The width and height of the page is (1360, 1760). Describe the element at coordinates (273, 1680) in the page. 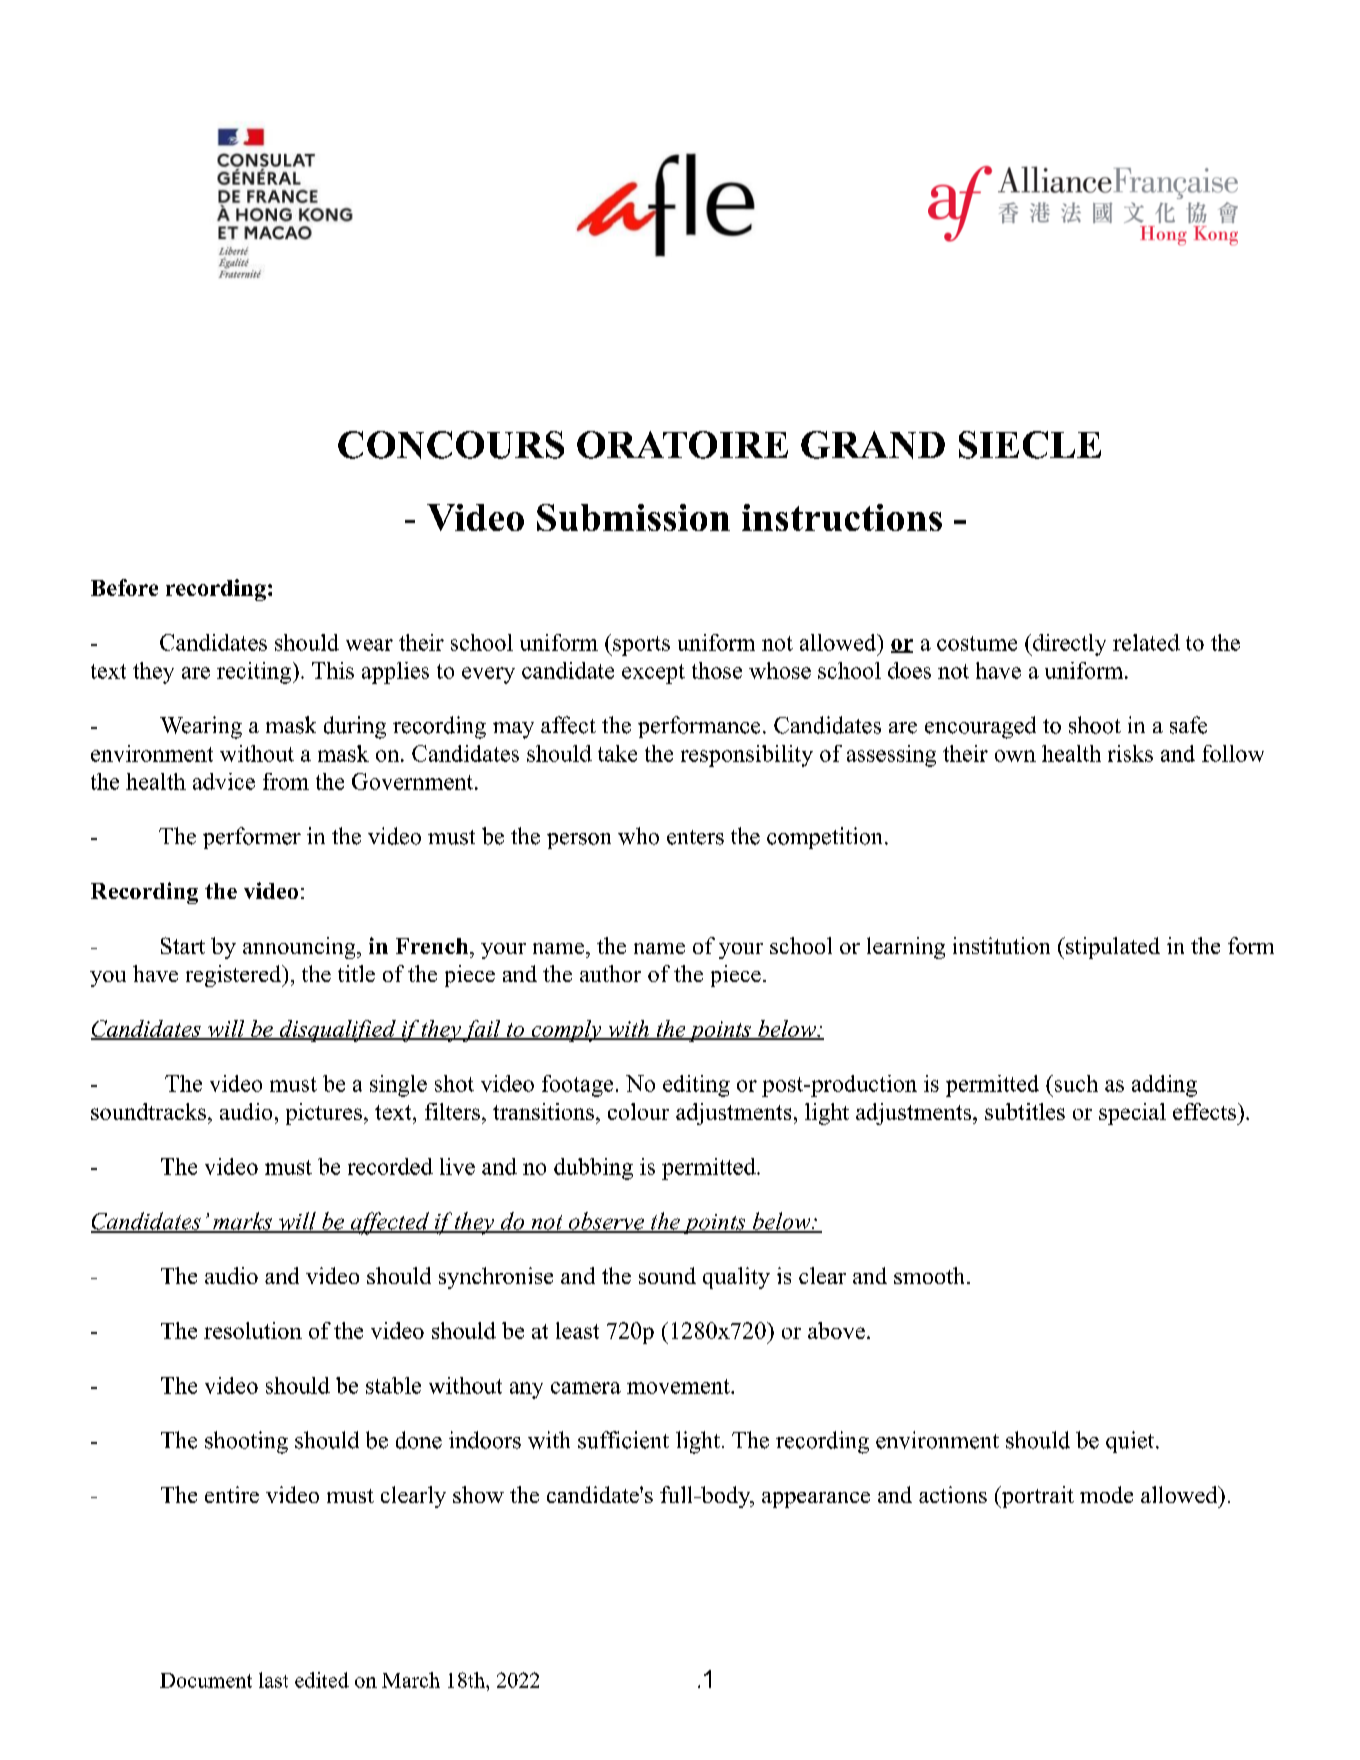

I see `last` at that location.
